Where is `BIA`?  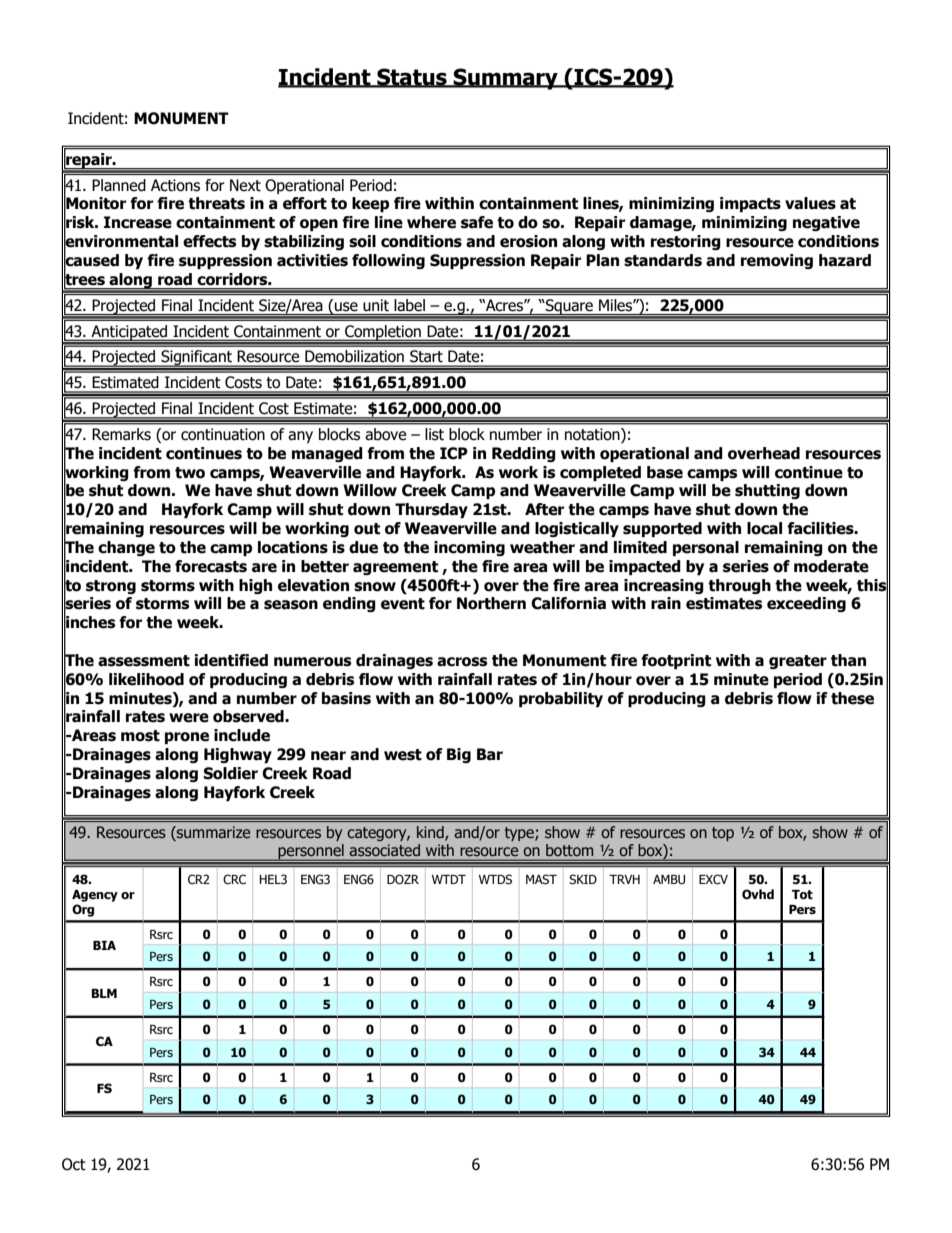 BIA is located at coordinates (104, 945).
